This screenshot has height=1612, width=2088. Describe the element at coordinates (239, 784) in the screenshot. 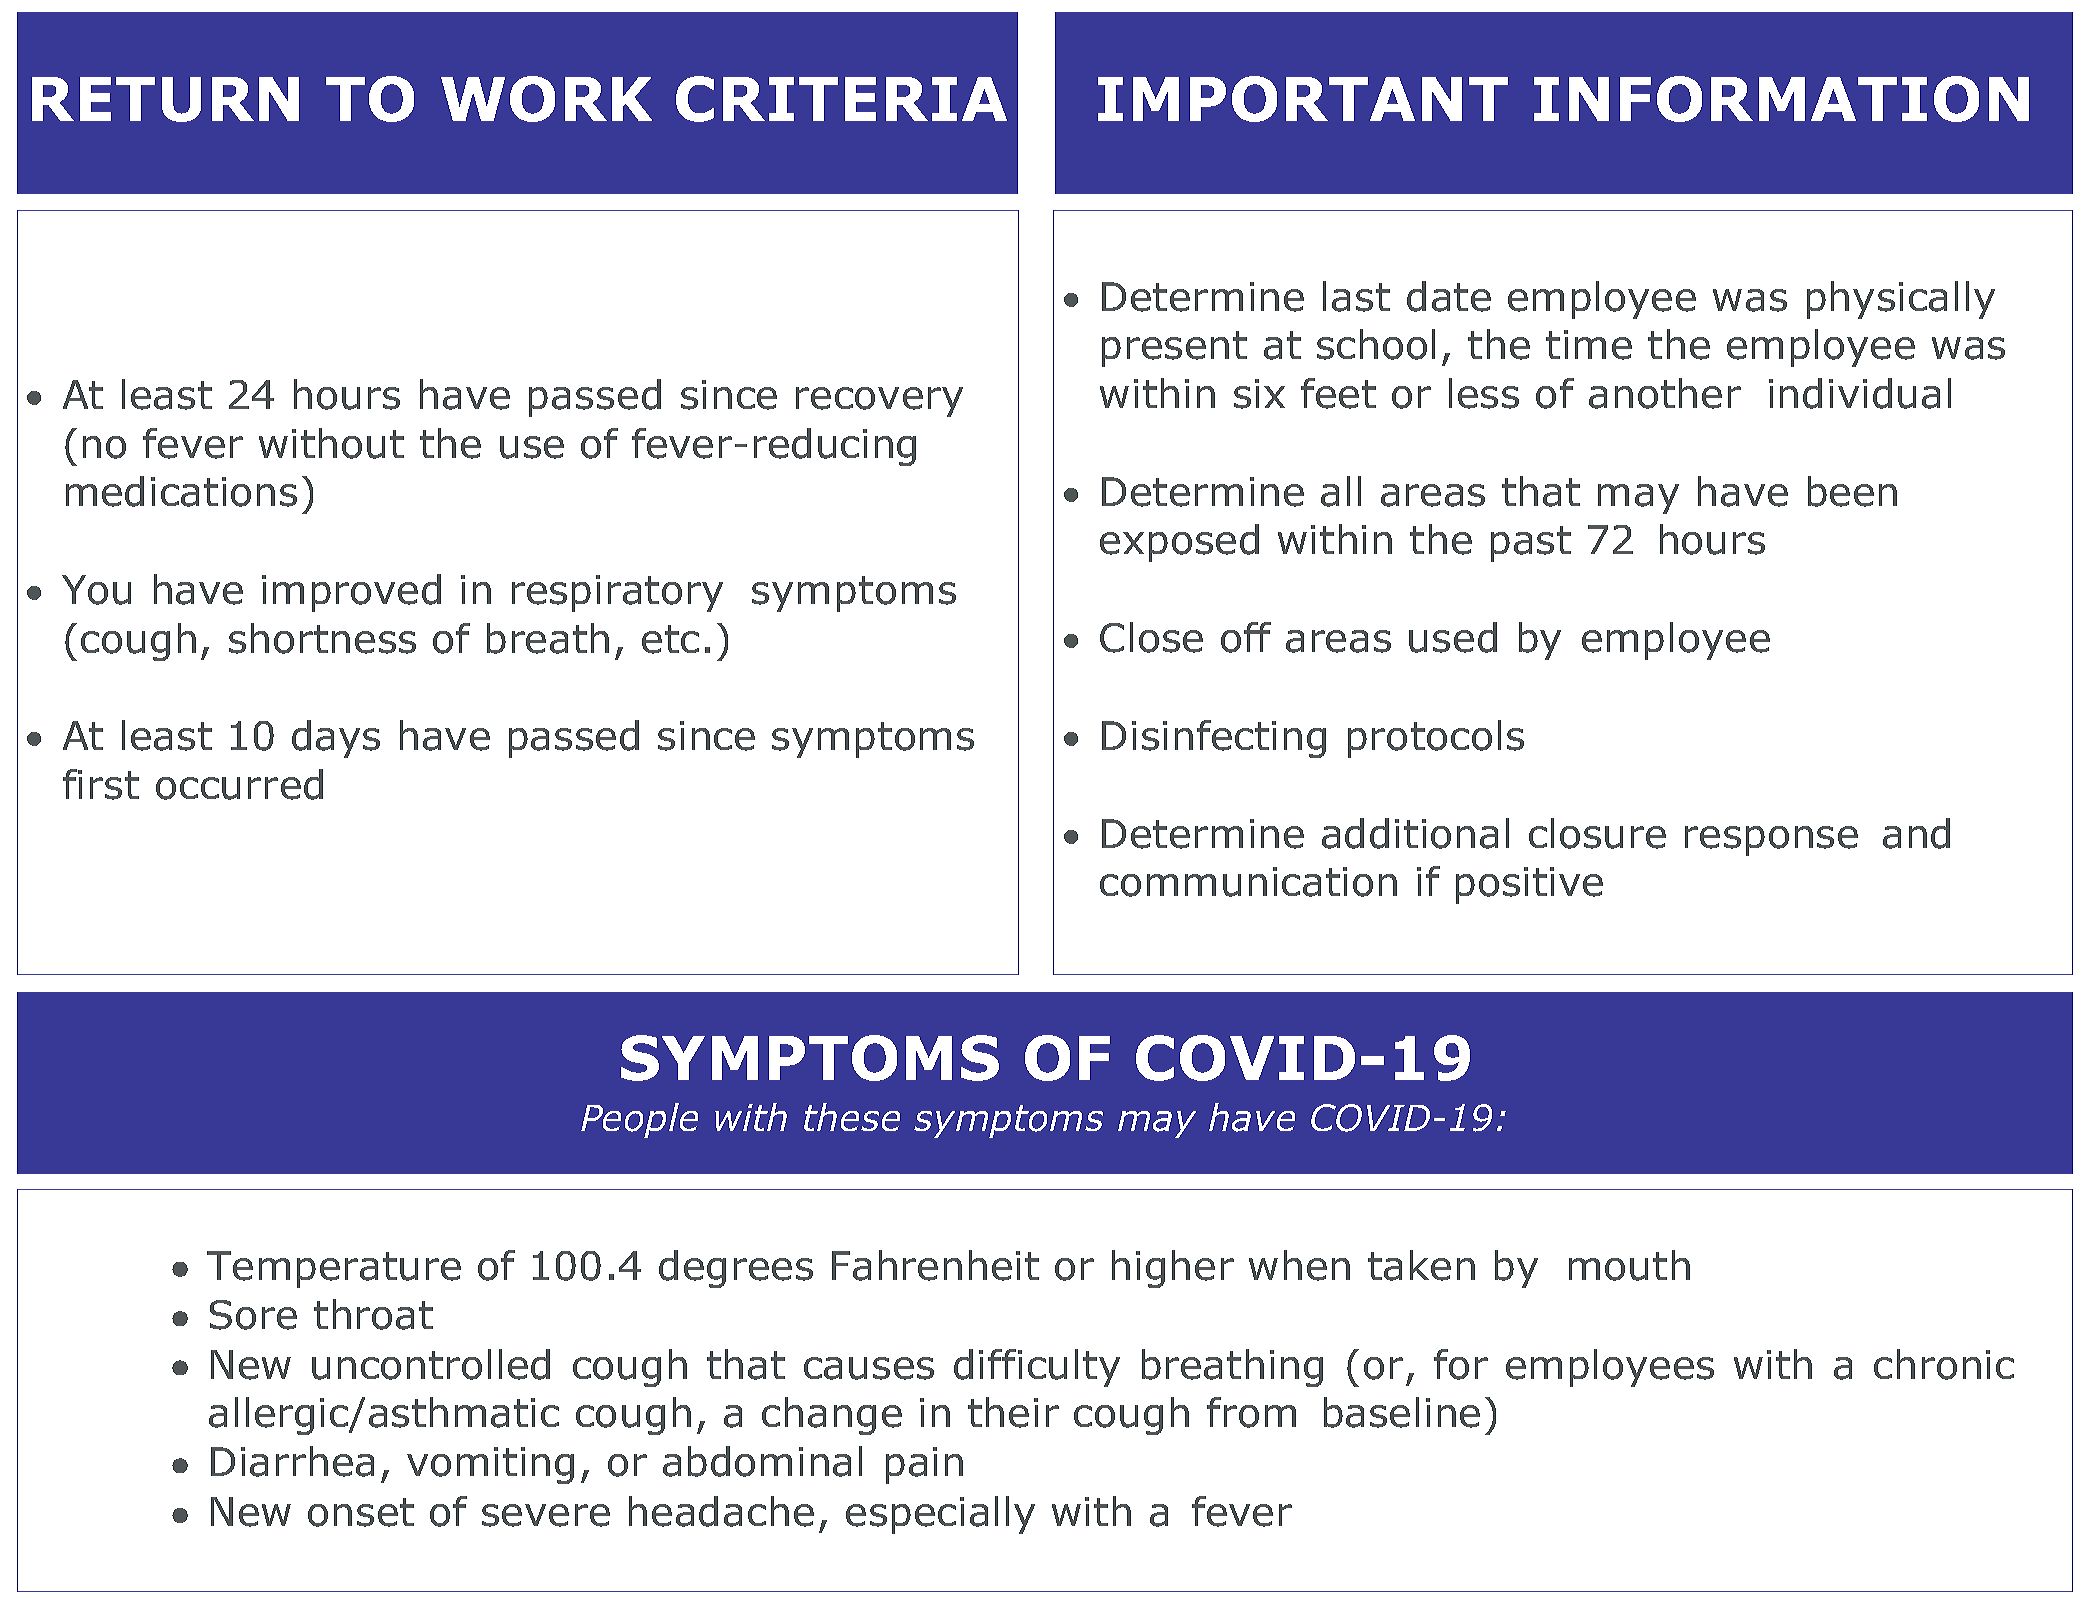

I see `occurred` at that location.
